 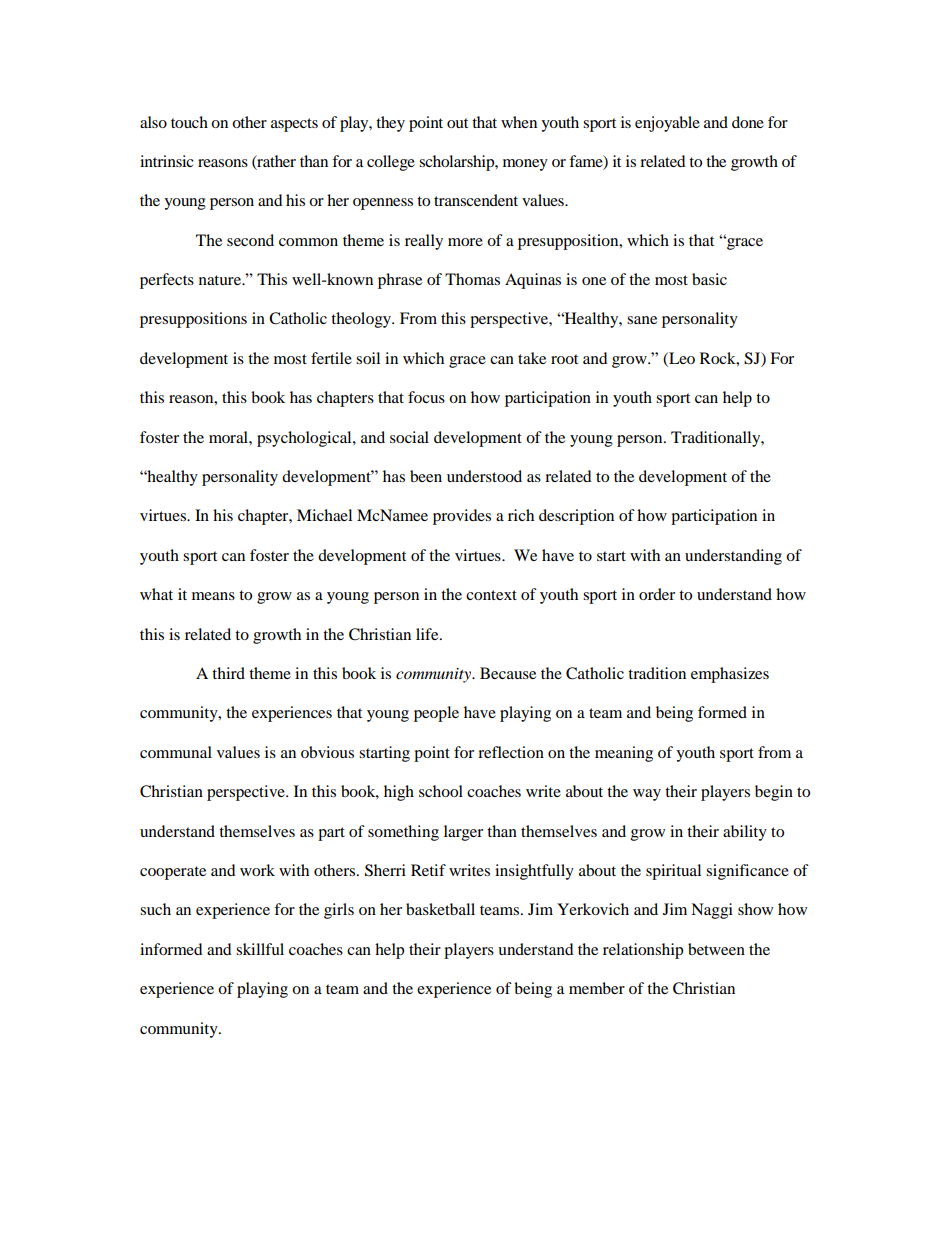 I want to click on between, so click(x=716, y=949).
